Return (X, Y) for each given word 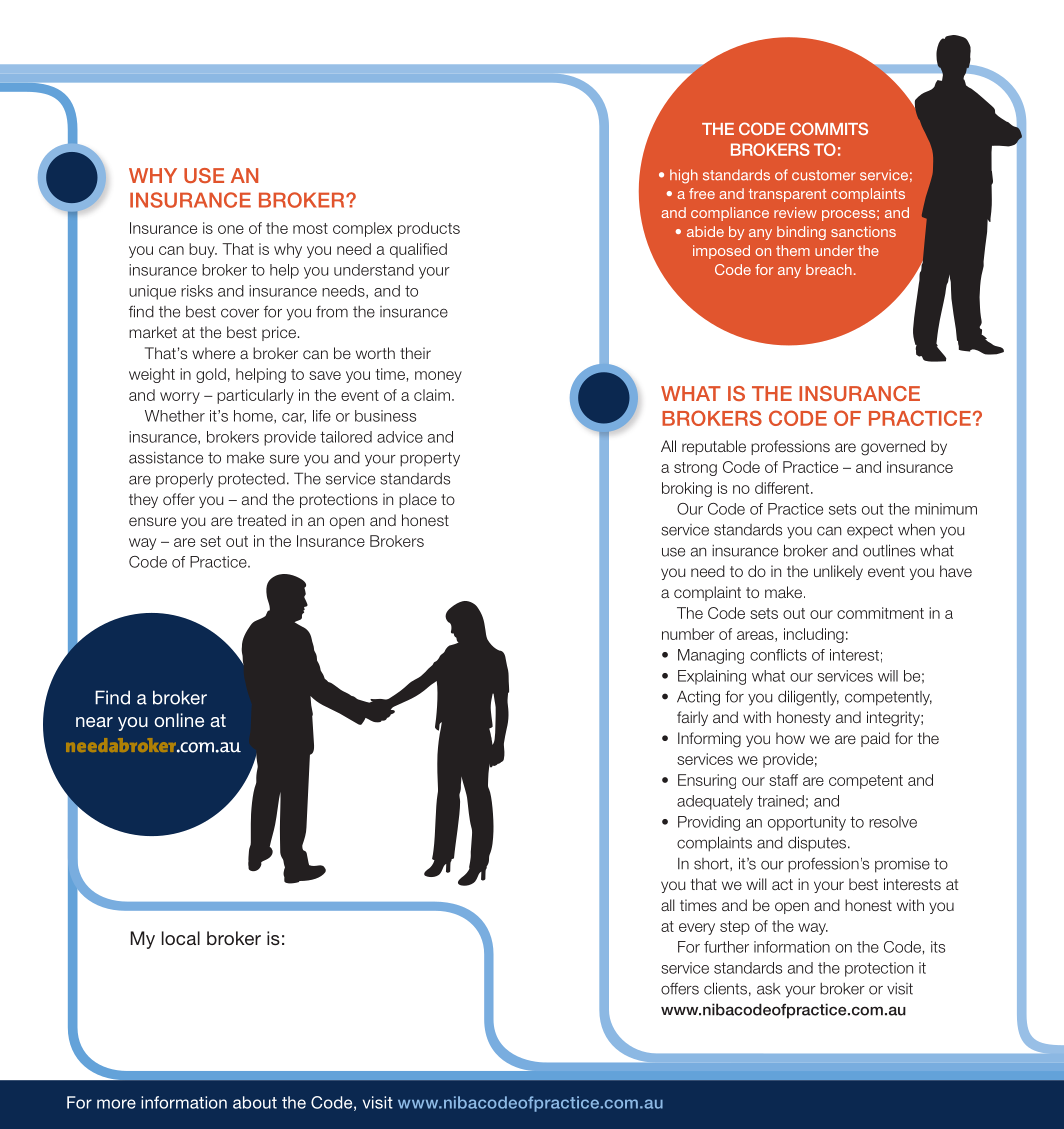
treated (261, 520)
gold (211, 375)
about (255, 1102)
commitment (880, 613)
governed (893, 448)
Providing (709, 823)
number (688, 634)
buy (203, 250)
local (181, 938)
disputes (818, 844)
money (438, 377)
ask (768, 989)
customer (824, 175)
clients (725, 988)
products (429, 229)
